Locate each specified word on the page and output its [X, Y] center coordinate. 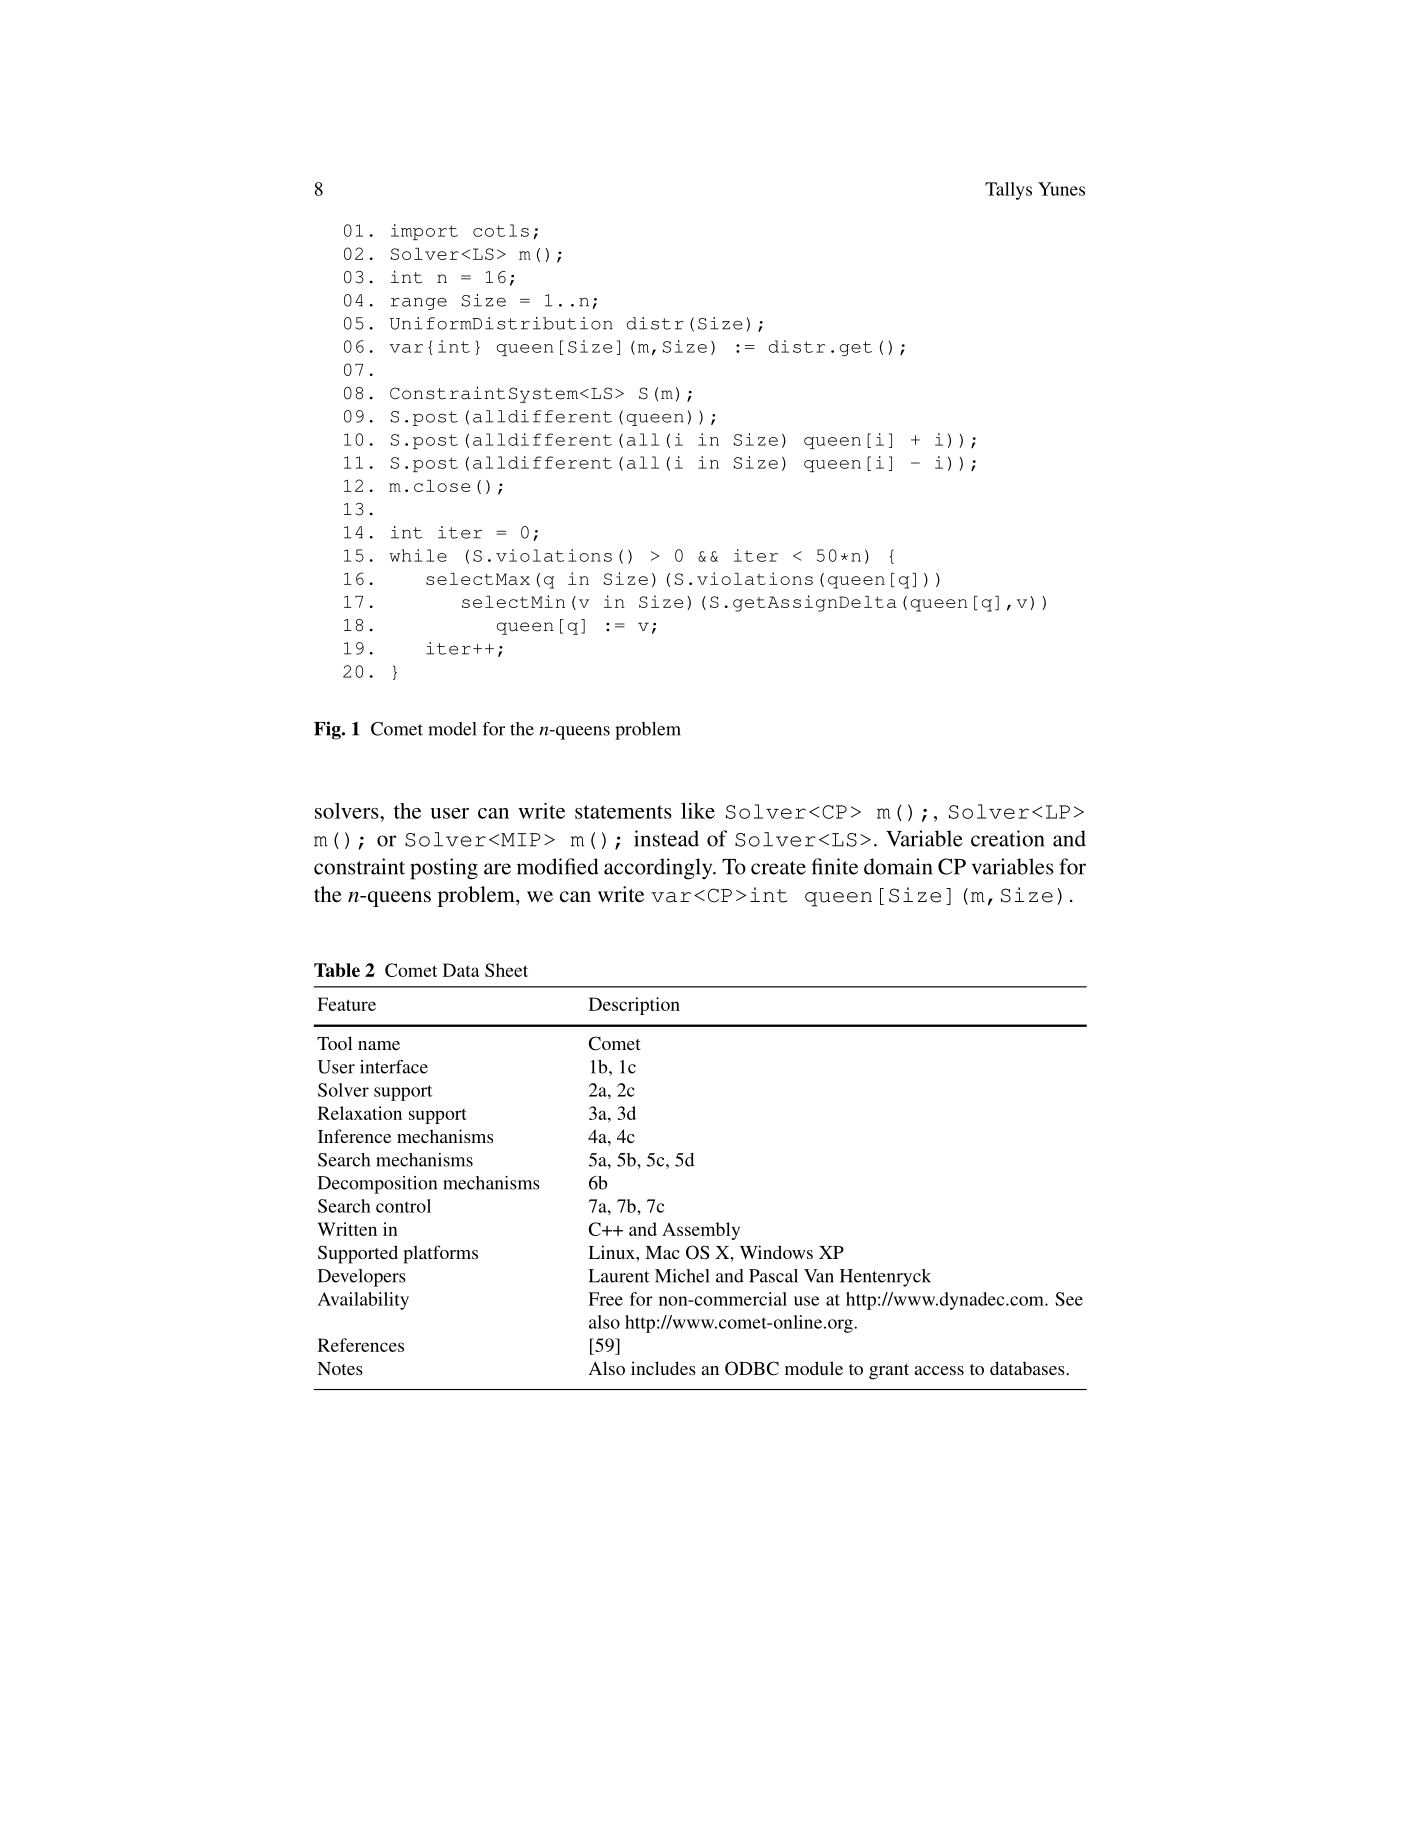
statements [623, 812]
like [698, 810]
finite [835, 866]
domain [898, 866]
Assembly [701, 1231]
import [424, 232]
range [419, 303]
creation [1007, 838]
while [418, 555]
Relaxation [360, 1113]
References [361, 1345]
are [497, 869]
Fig [328, 730]
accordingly [659, 869]
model [452, 729]
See [1069, 1299]
